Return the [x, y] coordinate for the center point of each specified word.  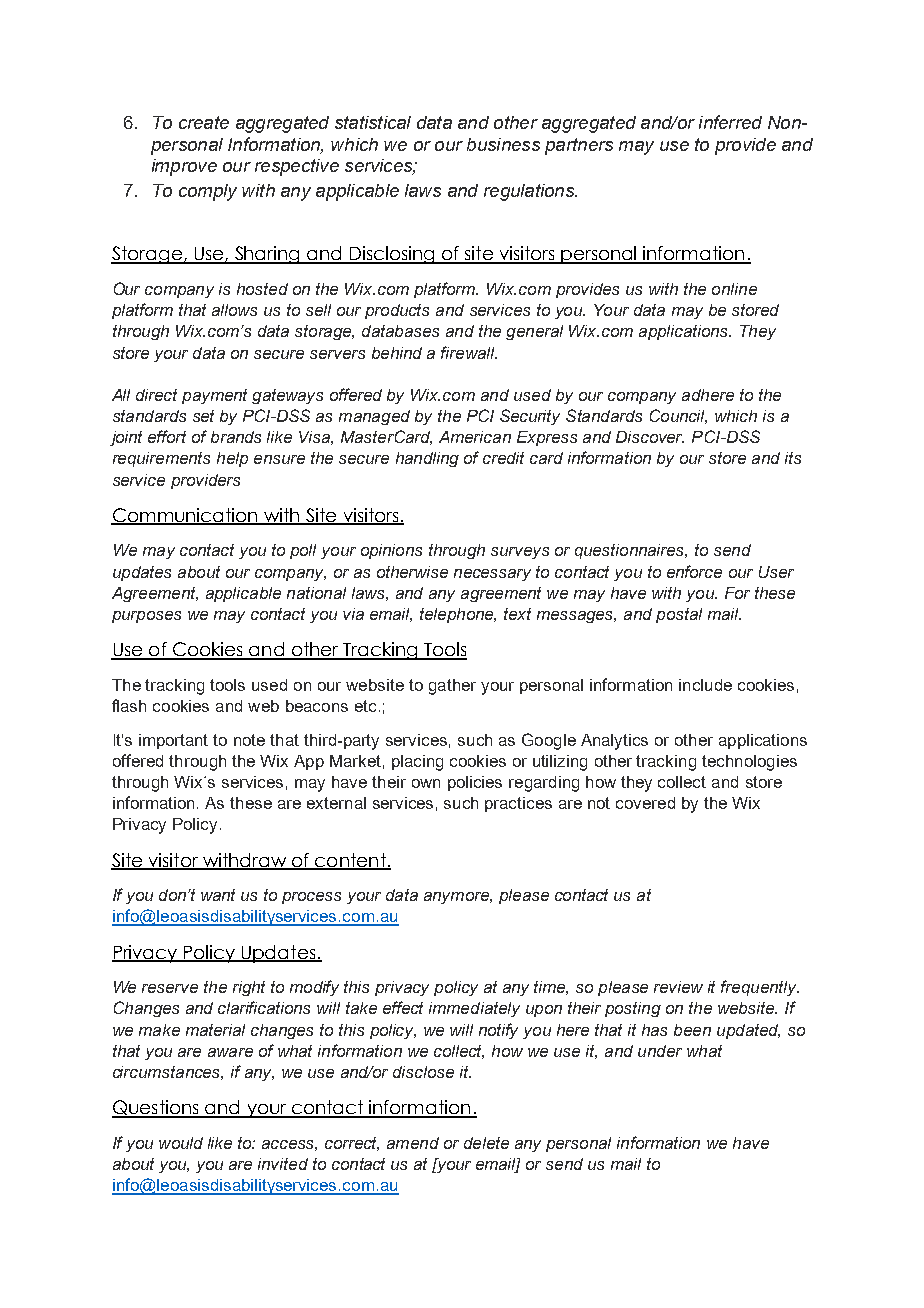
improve [184, 167]
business [503, 144]
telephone [458, 615]
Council [678, 416]
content [350, 861]
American [475, 437]
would [181, 1143]
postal [679, 615]
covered [645, 803]
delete [486, 1143]
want [218, 895]
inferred [730, 122]
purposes [146, 617]
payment [214, 396]
